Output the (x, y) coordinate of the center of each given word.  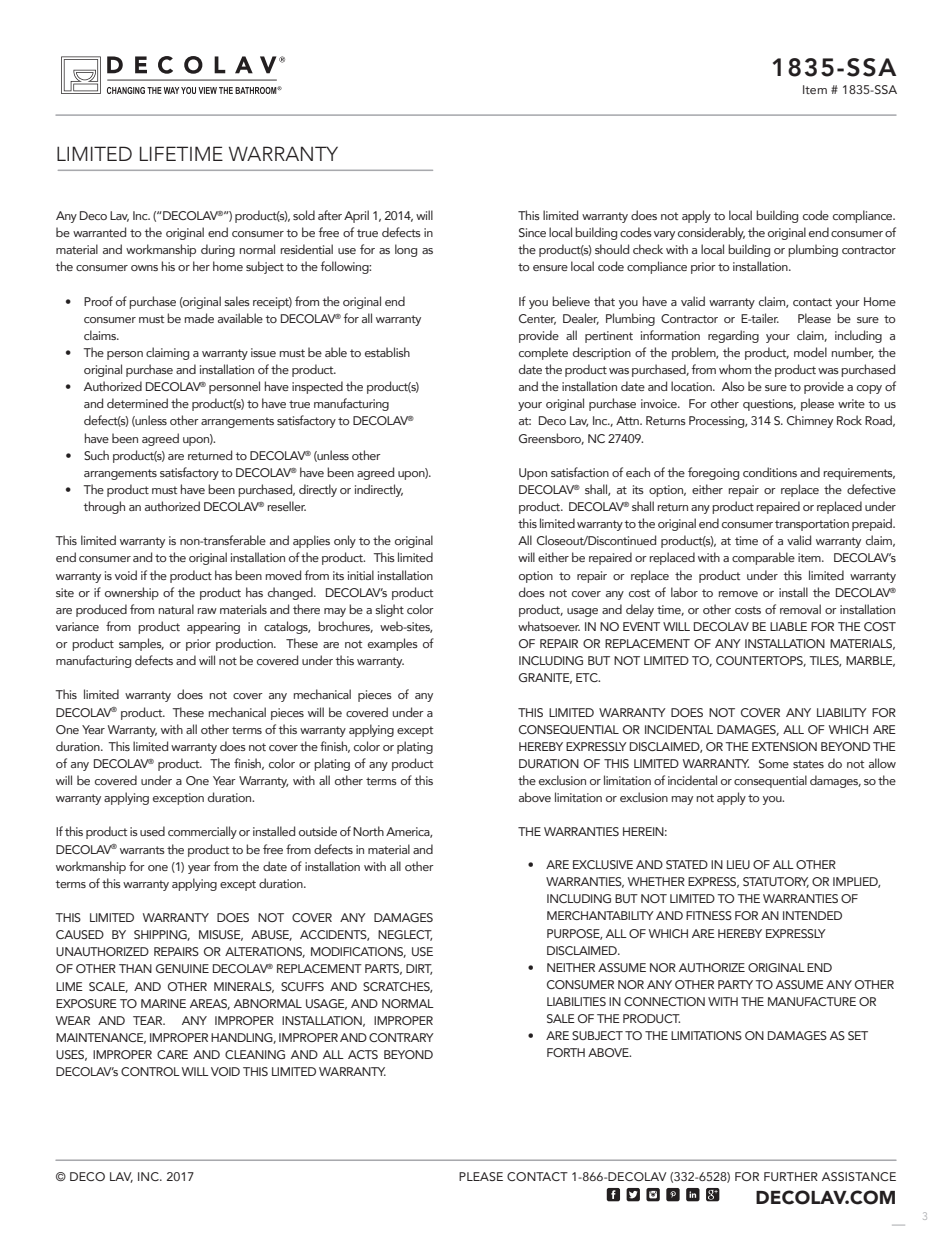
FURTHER (791, 1176)
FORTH (566, 1052)
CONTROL (150, 1071)
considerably (711, 233)
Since (532, 232)
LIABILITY (842, 712)
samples (141, 644)
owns (144, 268)
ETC (588, 677)
